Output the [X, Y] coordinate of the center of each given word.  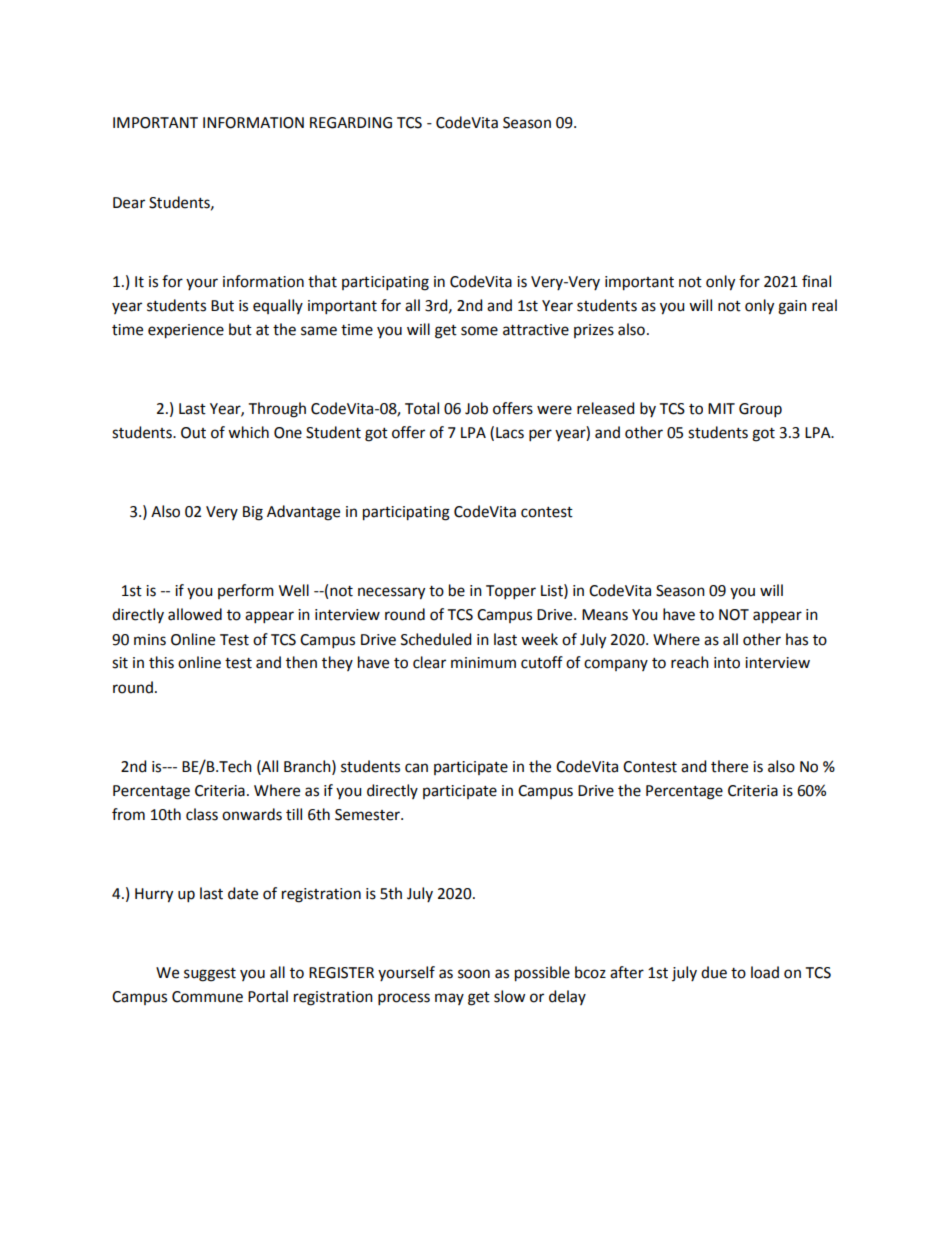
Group [760, 410]
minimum [483, 663]
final [816, 281]
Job [476, 408]
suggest [210, 975]
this [161, 662]
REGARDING [351, 123]
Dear [129, 203]
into [727, 663]
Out [193, 433]
